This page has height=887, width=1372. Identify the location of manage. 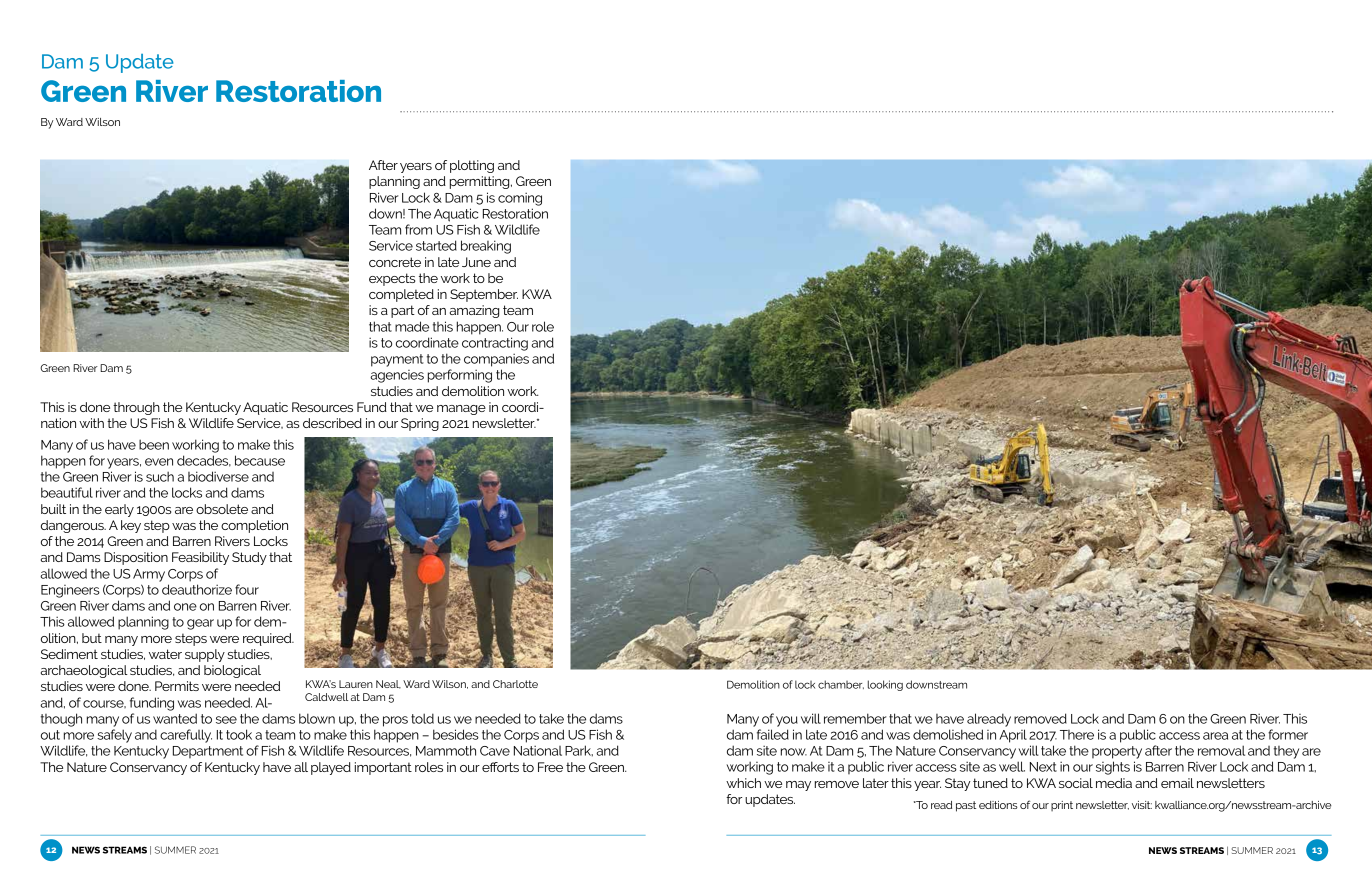
(461, 410).
